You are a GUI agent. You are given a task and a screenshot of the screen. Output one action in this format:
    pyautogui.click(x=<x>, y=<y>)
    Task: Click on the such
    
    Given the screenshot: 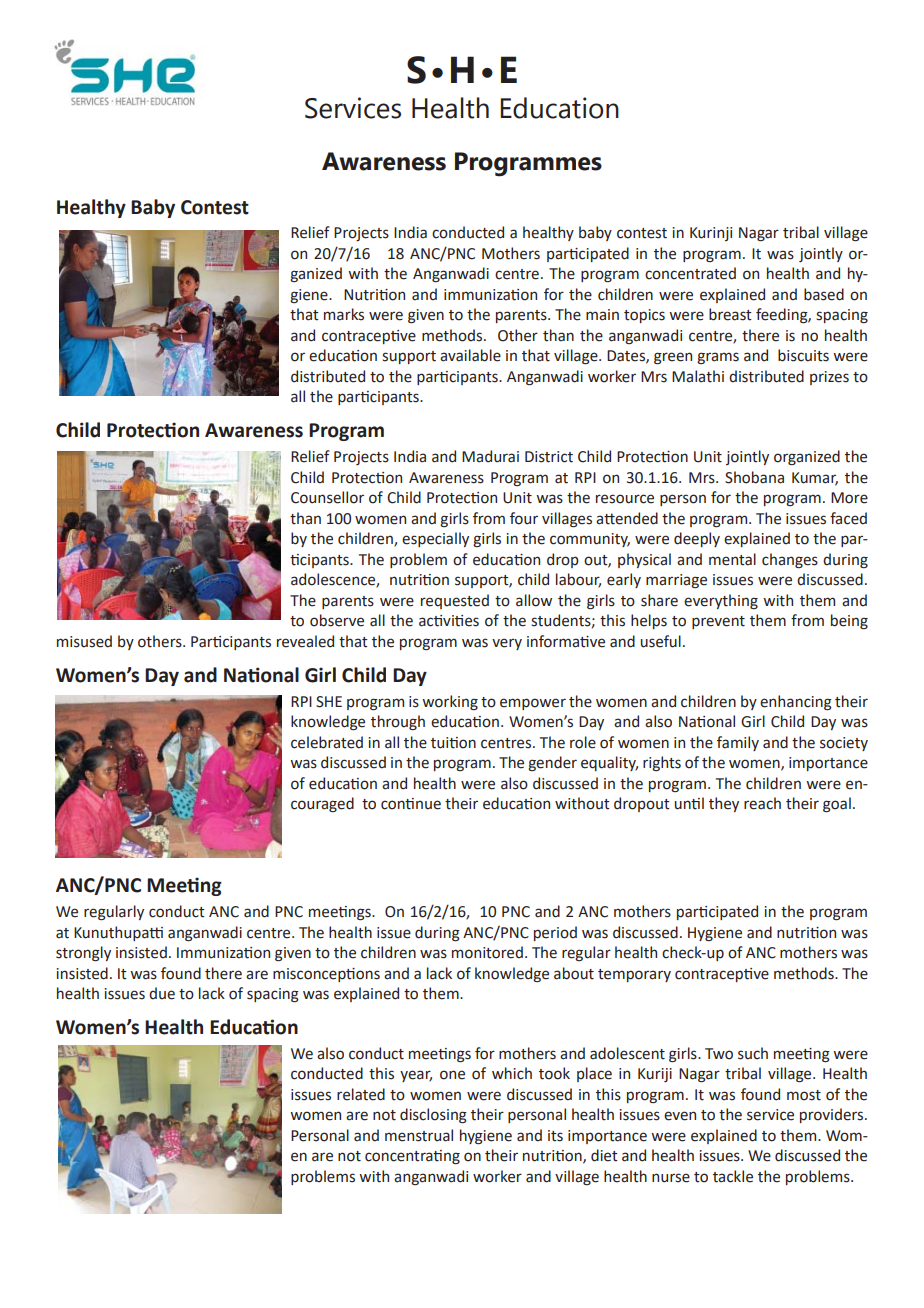 What is the action you would take?
    pyautogui.click(x=753, y=1053)
